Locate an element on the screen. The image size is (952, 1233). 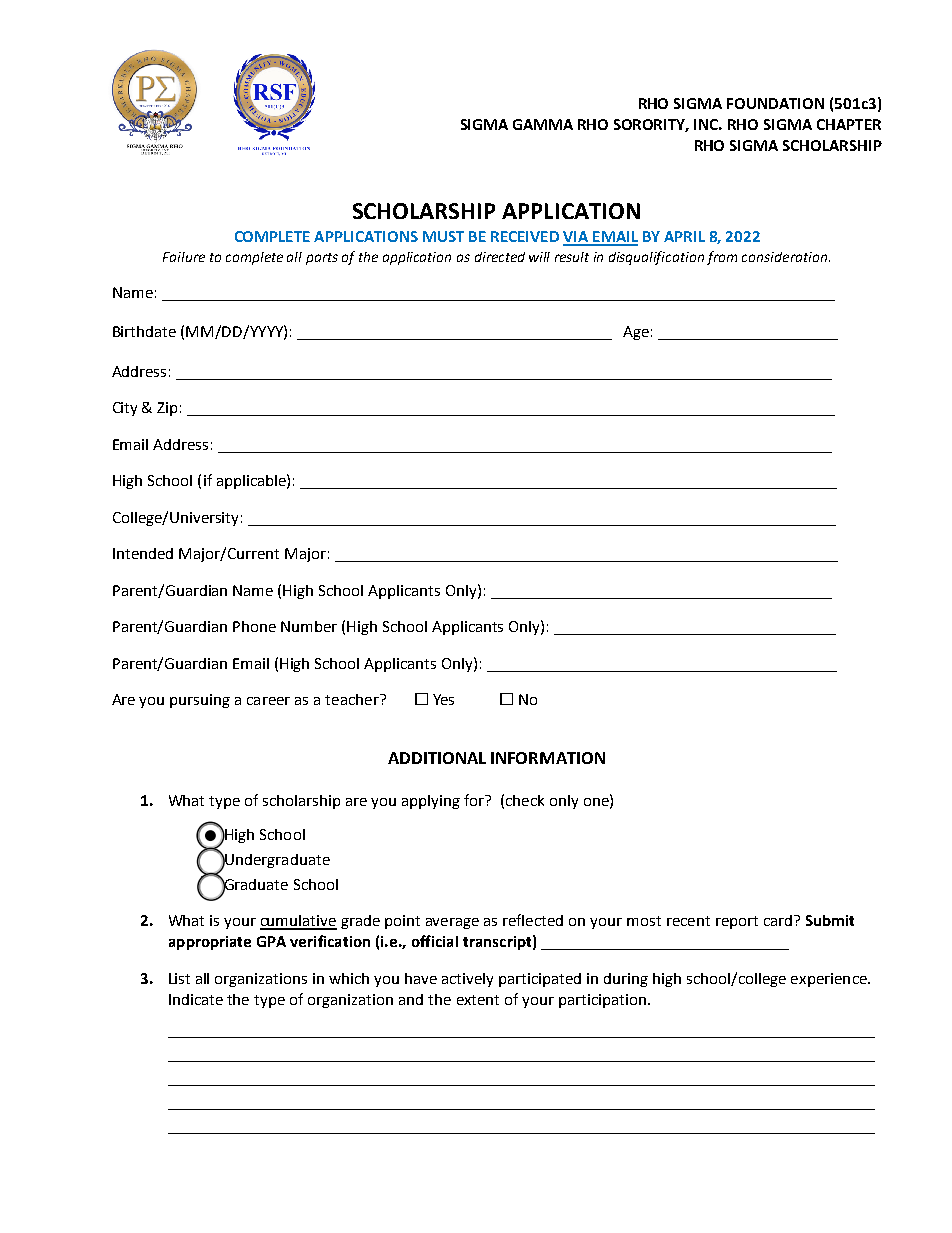
INFORMATION is located at coordinates (548, 758).
